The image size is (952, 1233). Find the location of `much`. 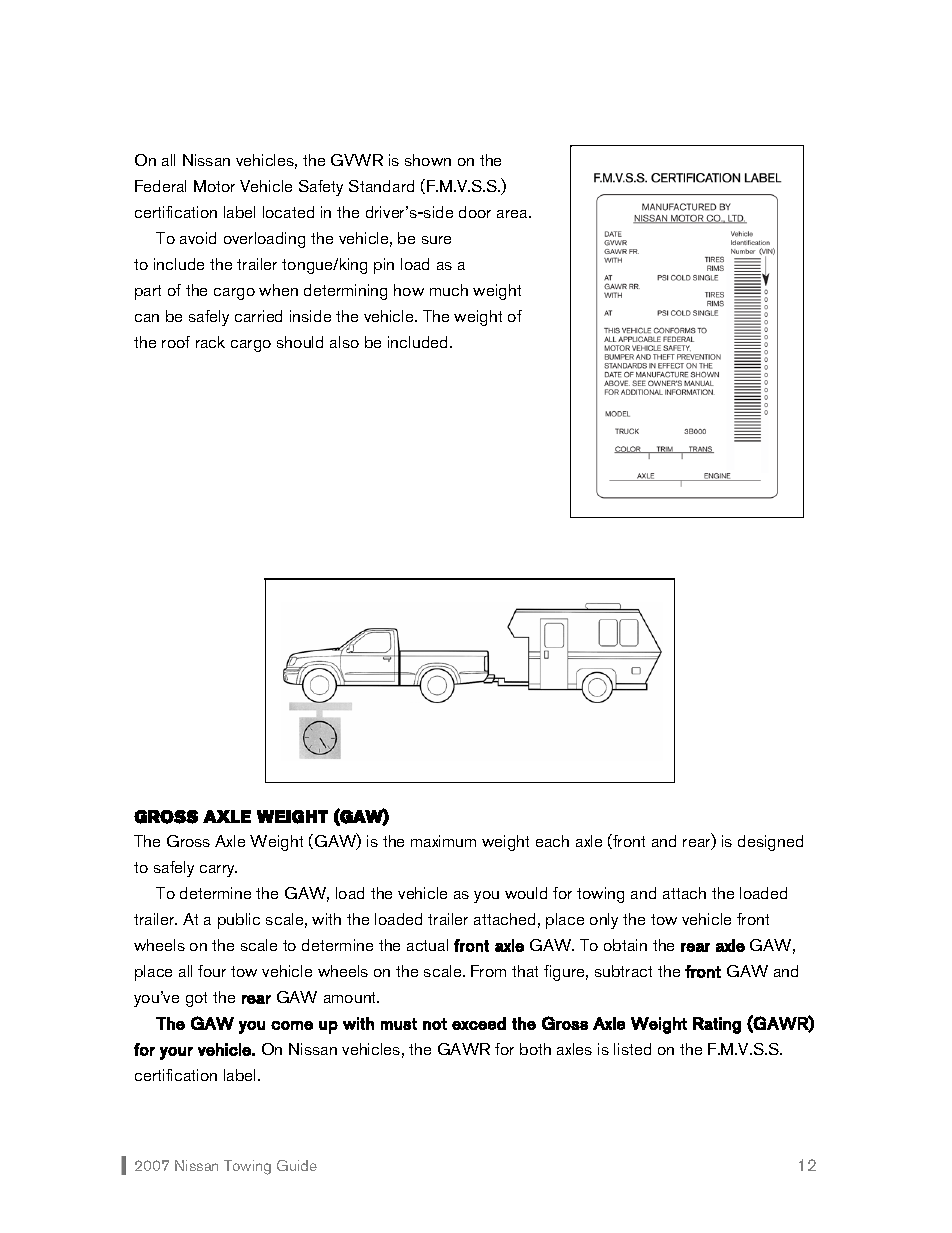

much is located at coordinates (449, 290).
